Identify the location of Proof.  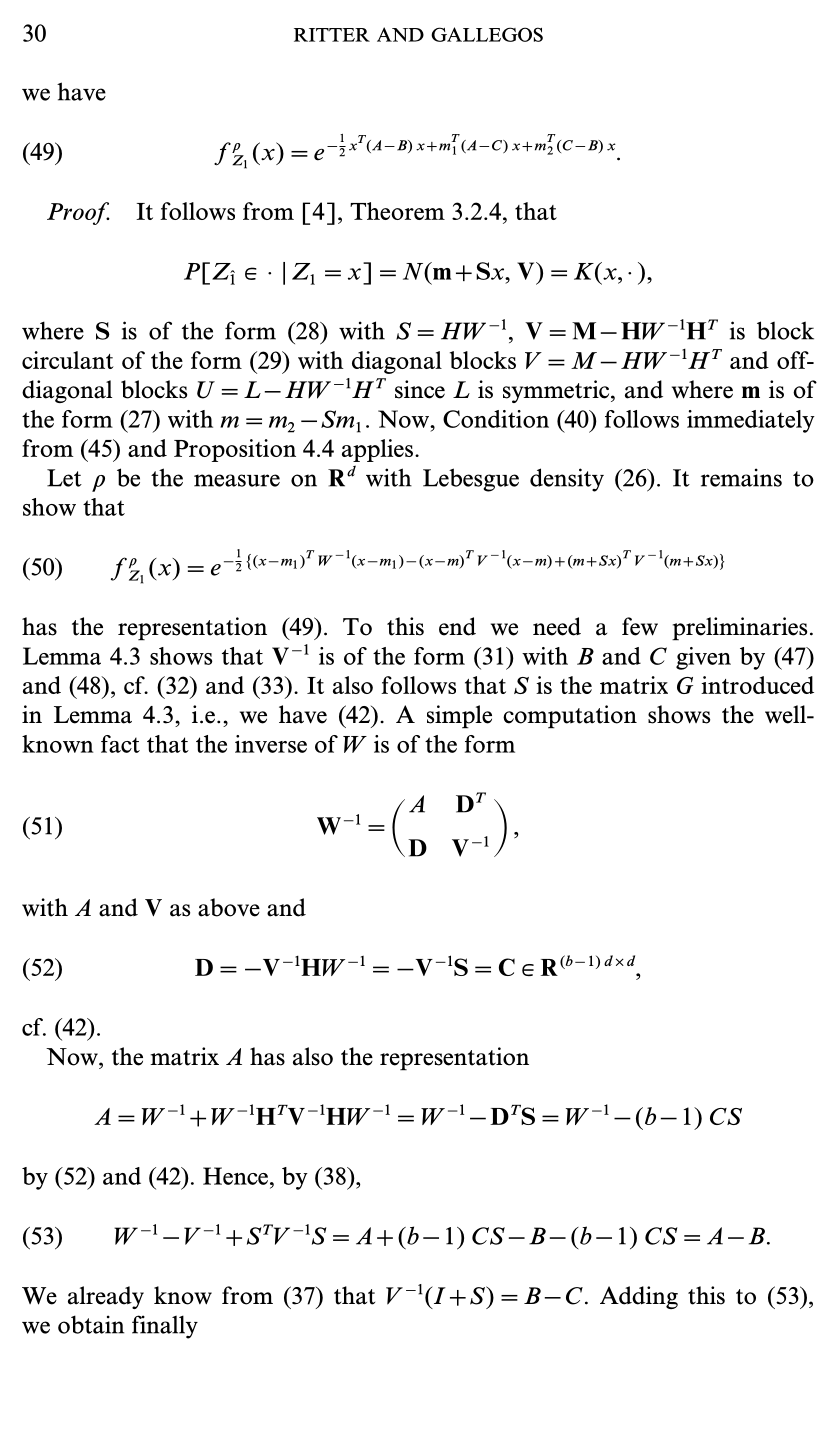
(78, 213).
